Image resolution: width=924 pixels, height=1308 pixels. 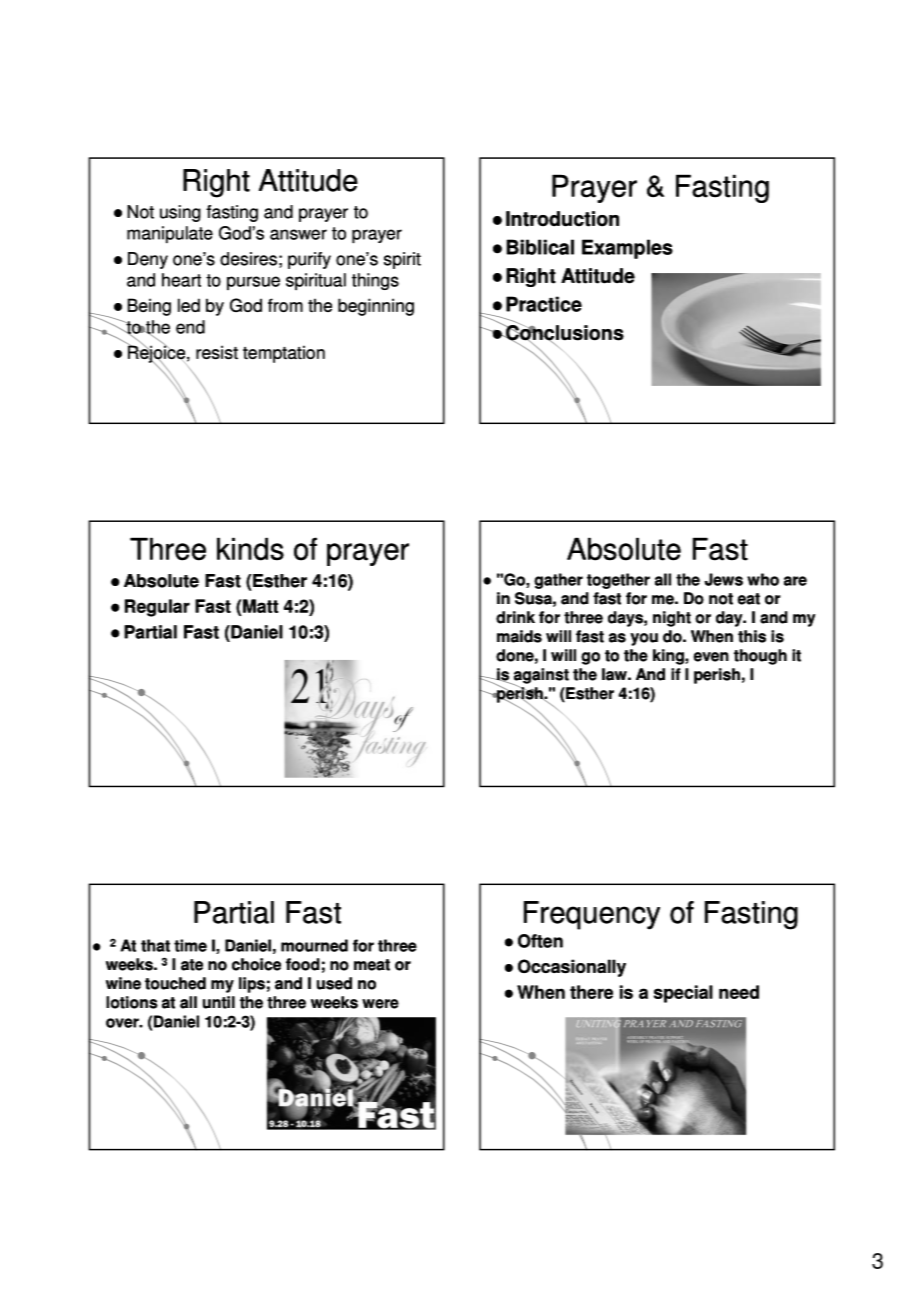 What do you see at coordinates (170, 235) in the document?
I see `manipulate` at bounding box center [170, 235].
